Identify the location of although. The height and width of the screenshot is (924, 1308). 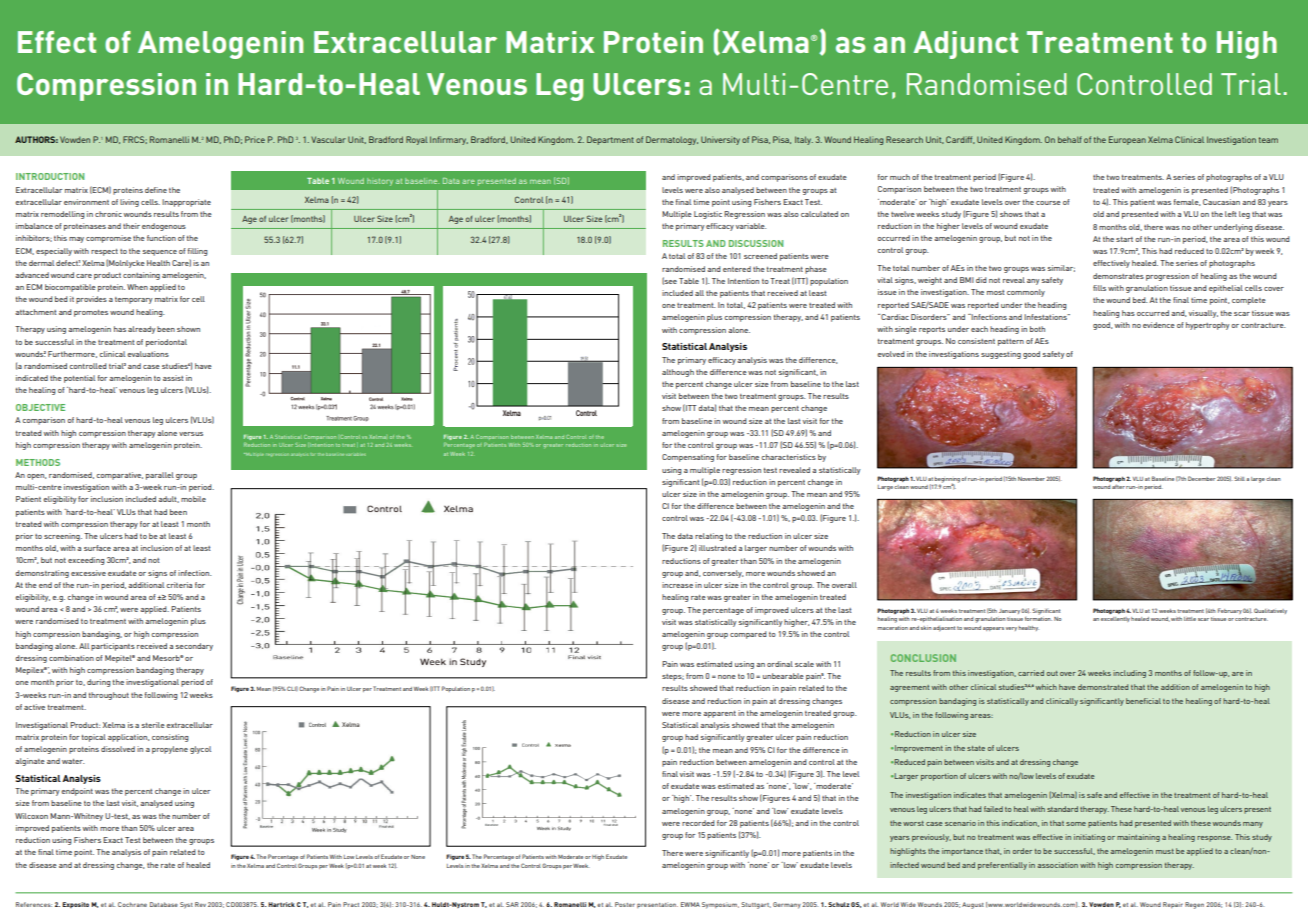
(678, 373).
